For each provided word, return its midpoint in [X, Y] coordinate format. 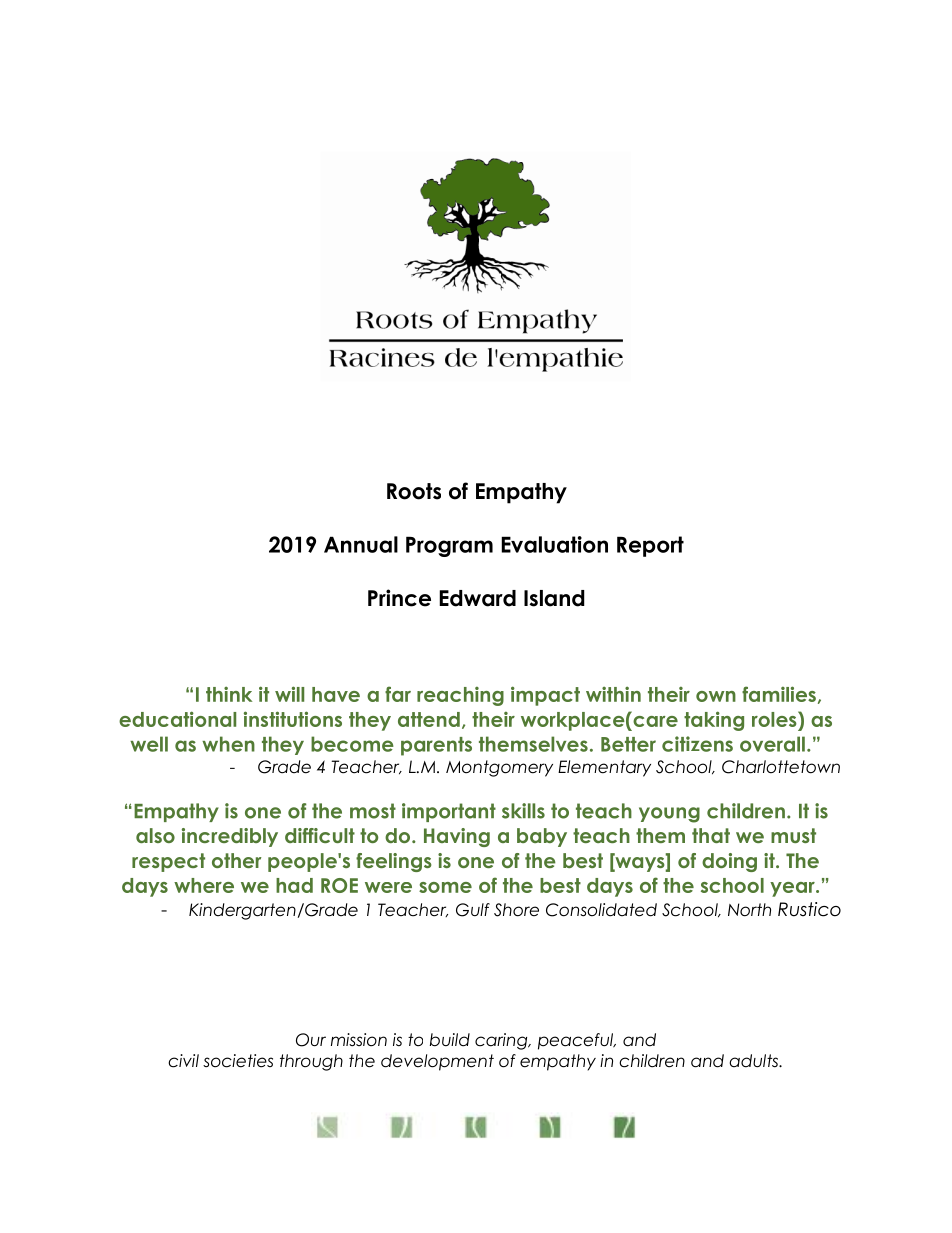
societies [238, 1061]
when [228, 744]
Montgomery [499, 768]
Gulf [473, 910]
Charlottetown [781, 767]
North [749, 910]
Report [650, 546]
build [450, 1040]
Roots [414, 491]
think [229, 694]
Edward [477, 598]
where [204, 885]
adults [755, 1061]
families [779, 694]
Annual [361, 544]
